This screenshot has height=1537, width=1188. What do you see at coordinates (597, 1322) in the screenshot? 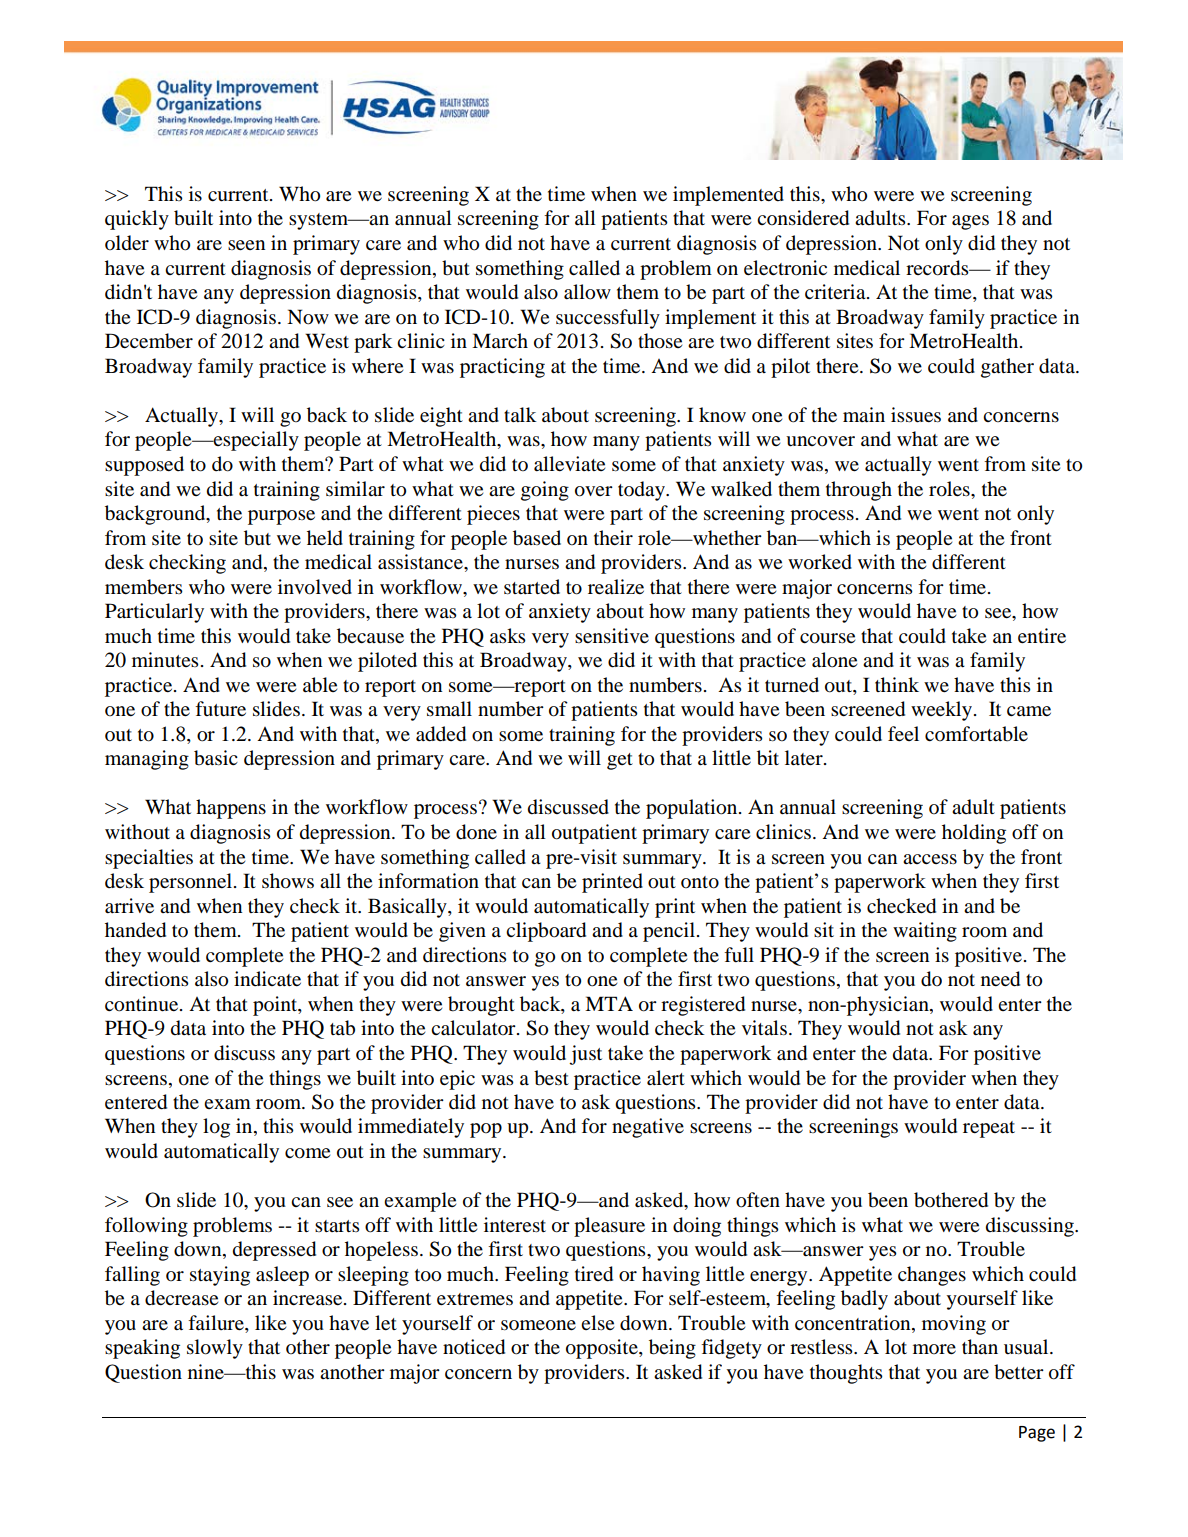
I see `else` at bounding box center [597, 1322].
